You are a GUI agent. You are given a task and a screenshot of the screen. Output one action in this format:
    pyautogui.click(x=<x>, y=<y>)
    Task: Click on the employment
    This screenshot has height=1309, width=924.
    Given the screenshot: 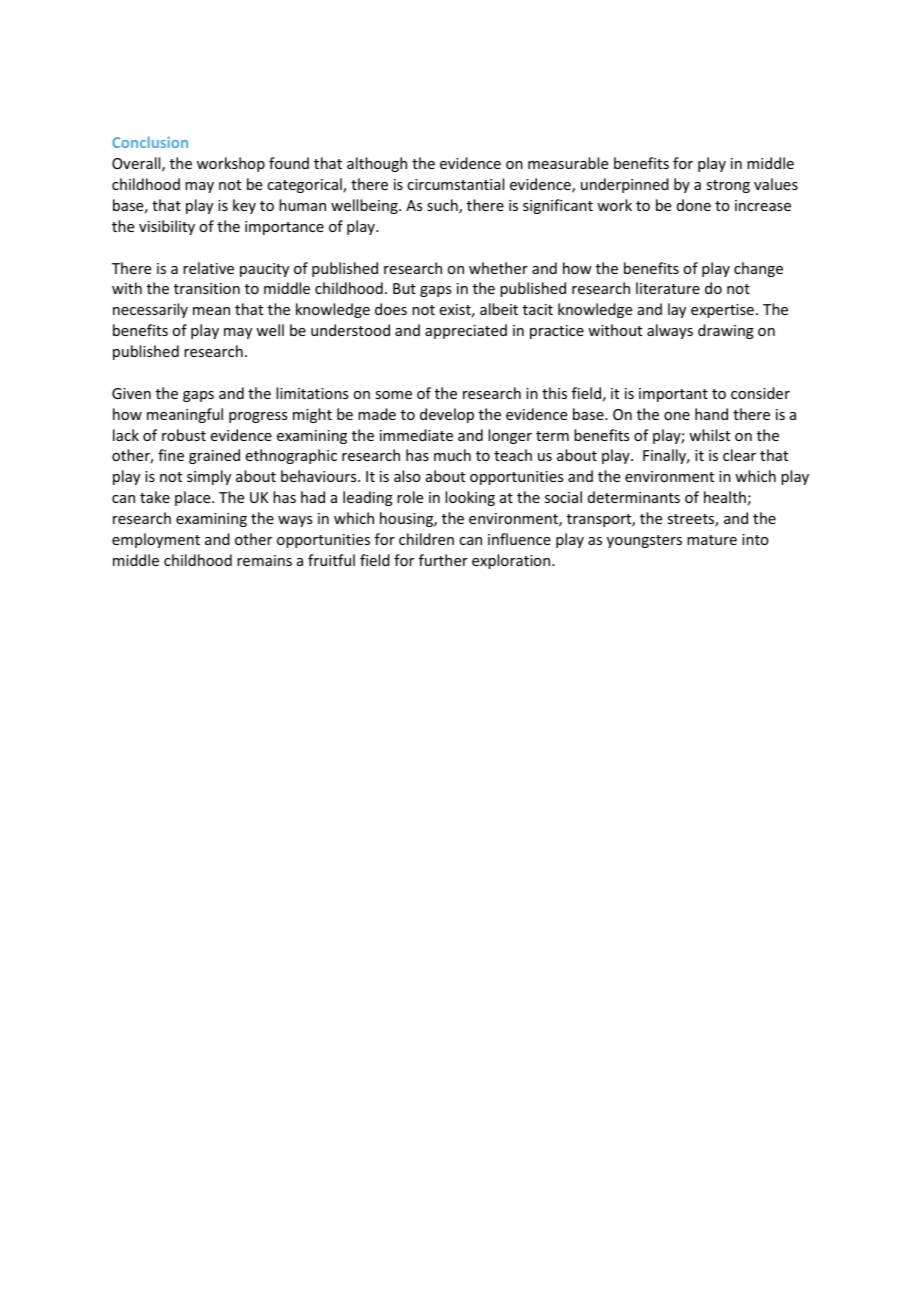 What is the action you would take?
    pyautogui.click(x=156, y=540)
